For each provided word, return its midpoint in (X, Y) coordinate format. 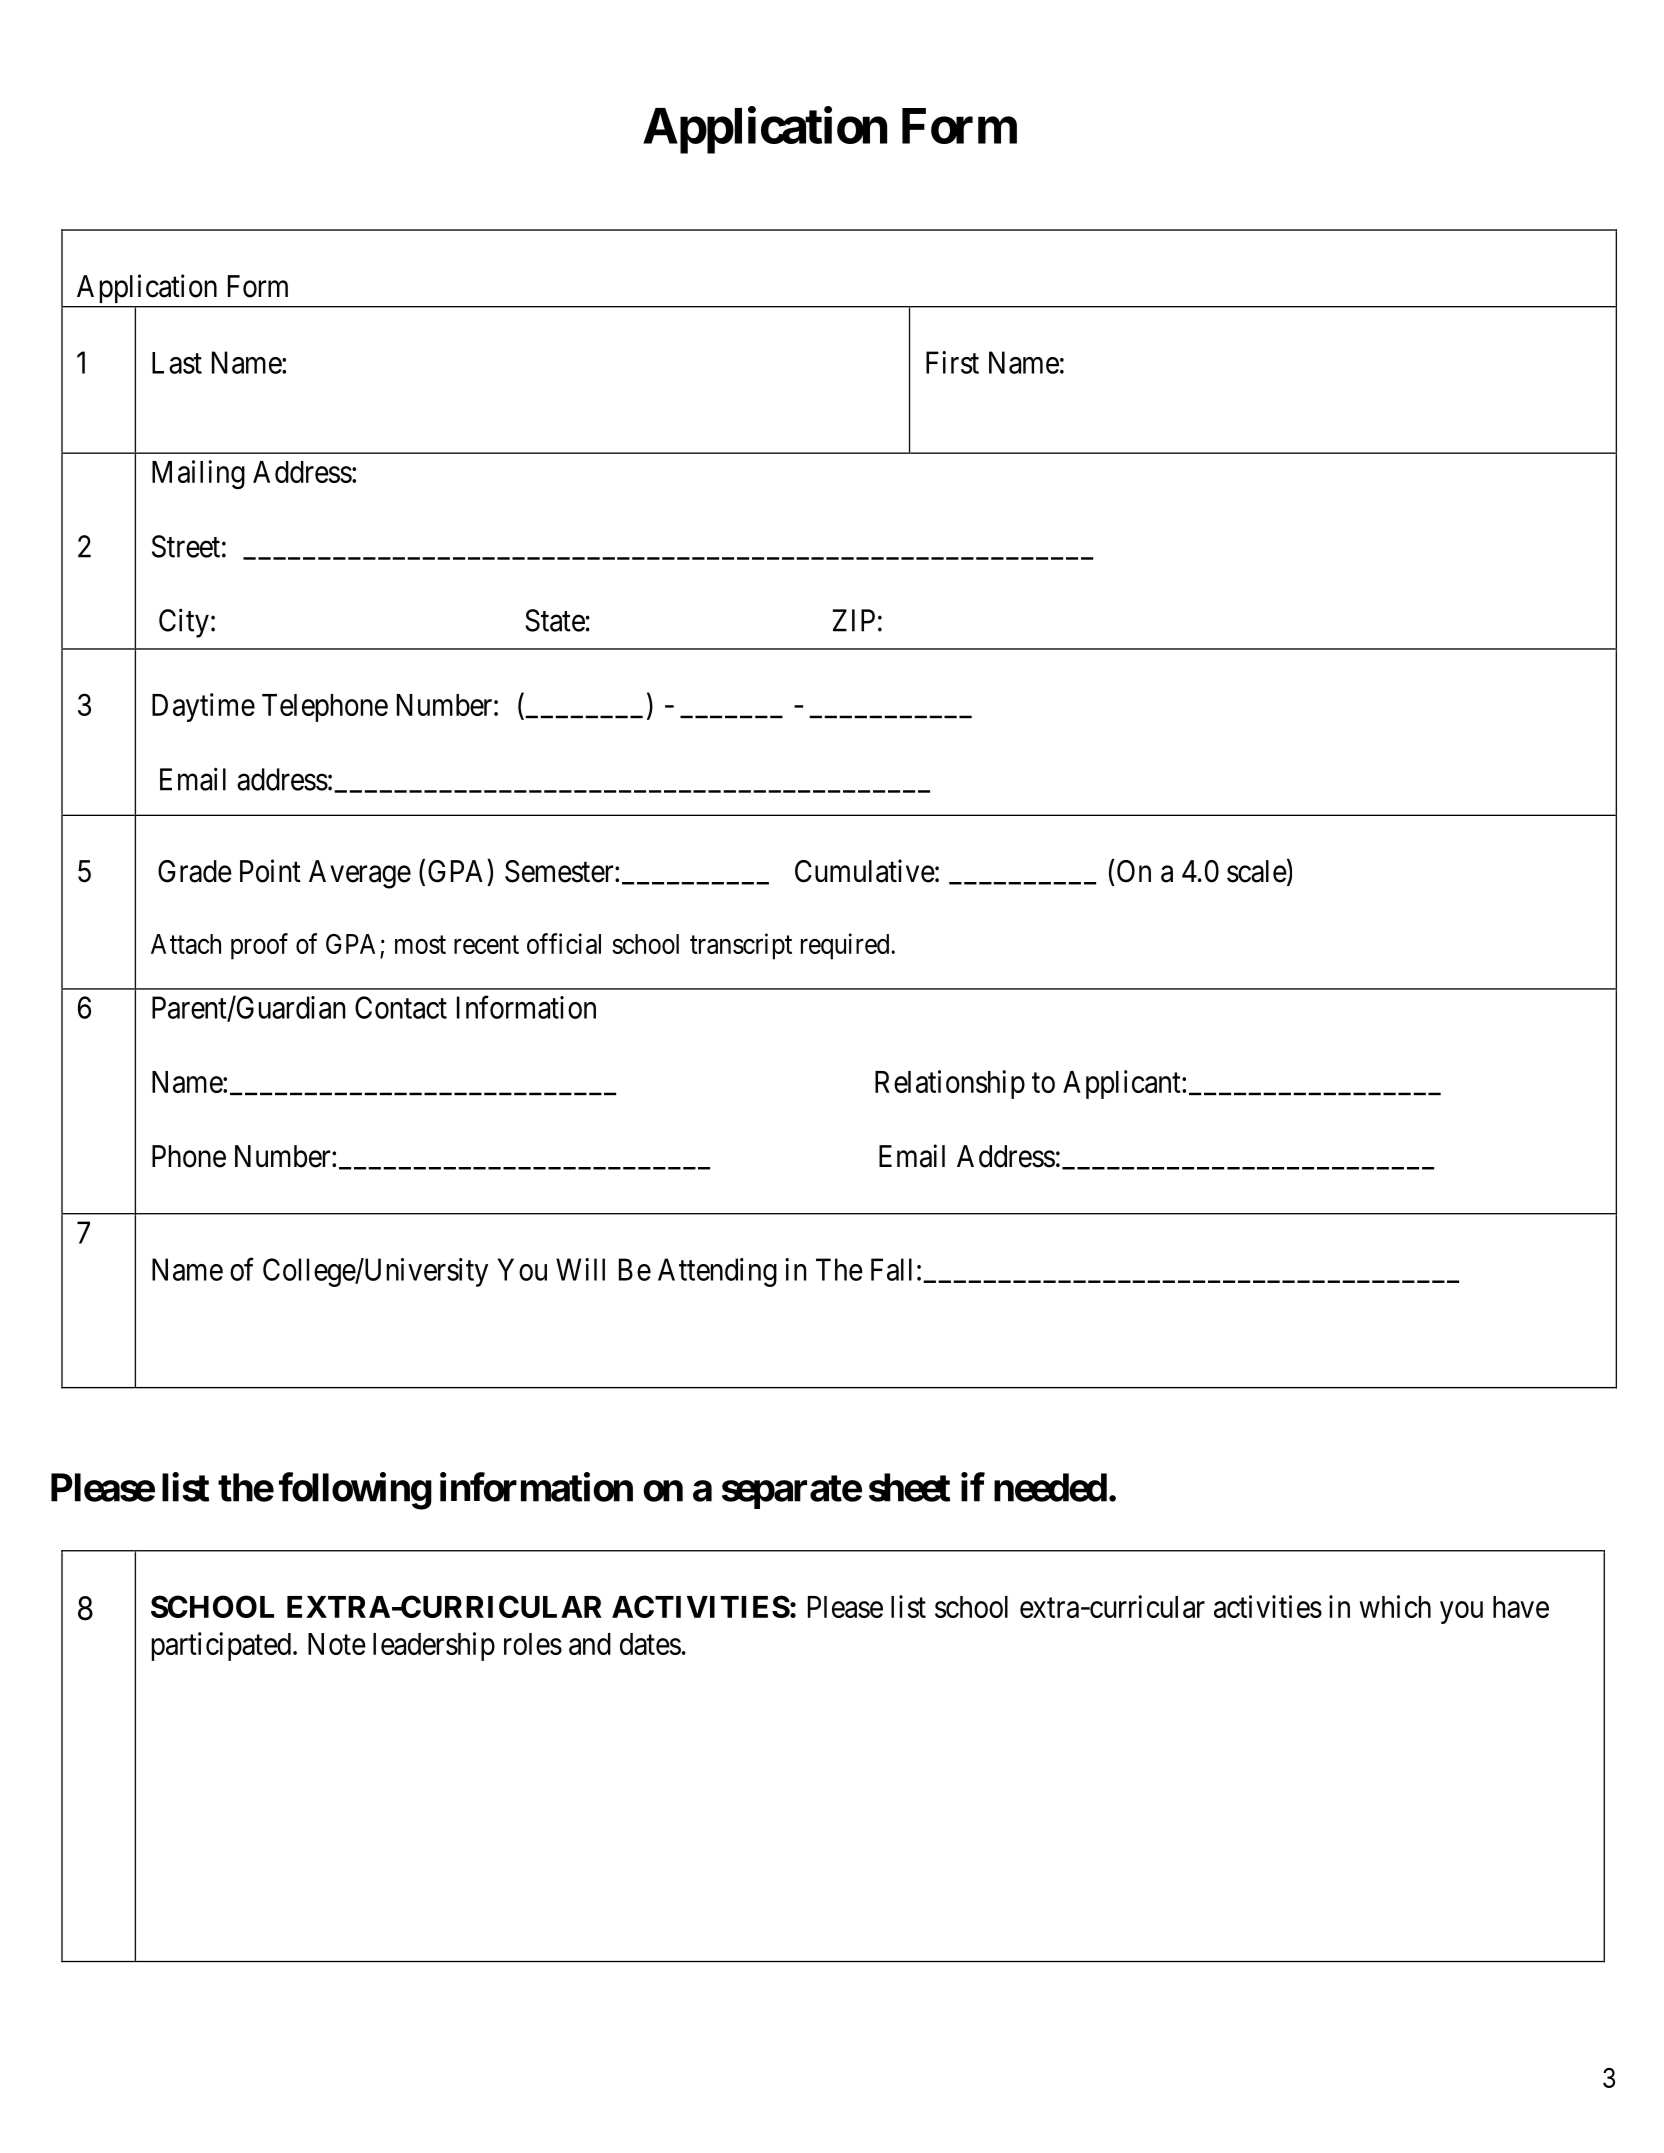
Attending (717, 1272)
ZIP (854, 620)
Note (337, 1644)
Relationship (950, 1084)
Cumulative (865, 871)
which (1395, 1606)
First (952, 362)
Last (177, 363)
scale (1257, 871)
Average (360, 874)
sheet (910, 1487)
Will (580, 1269)
